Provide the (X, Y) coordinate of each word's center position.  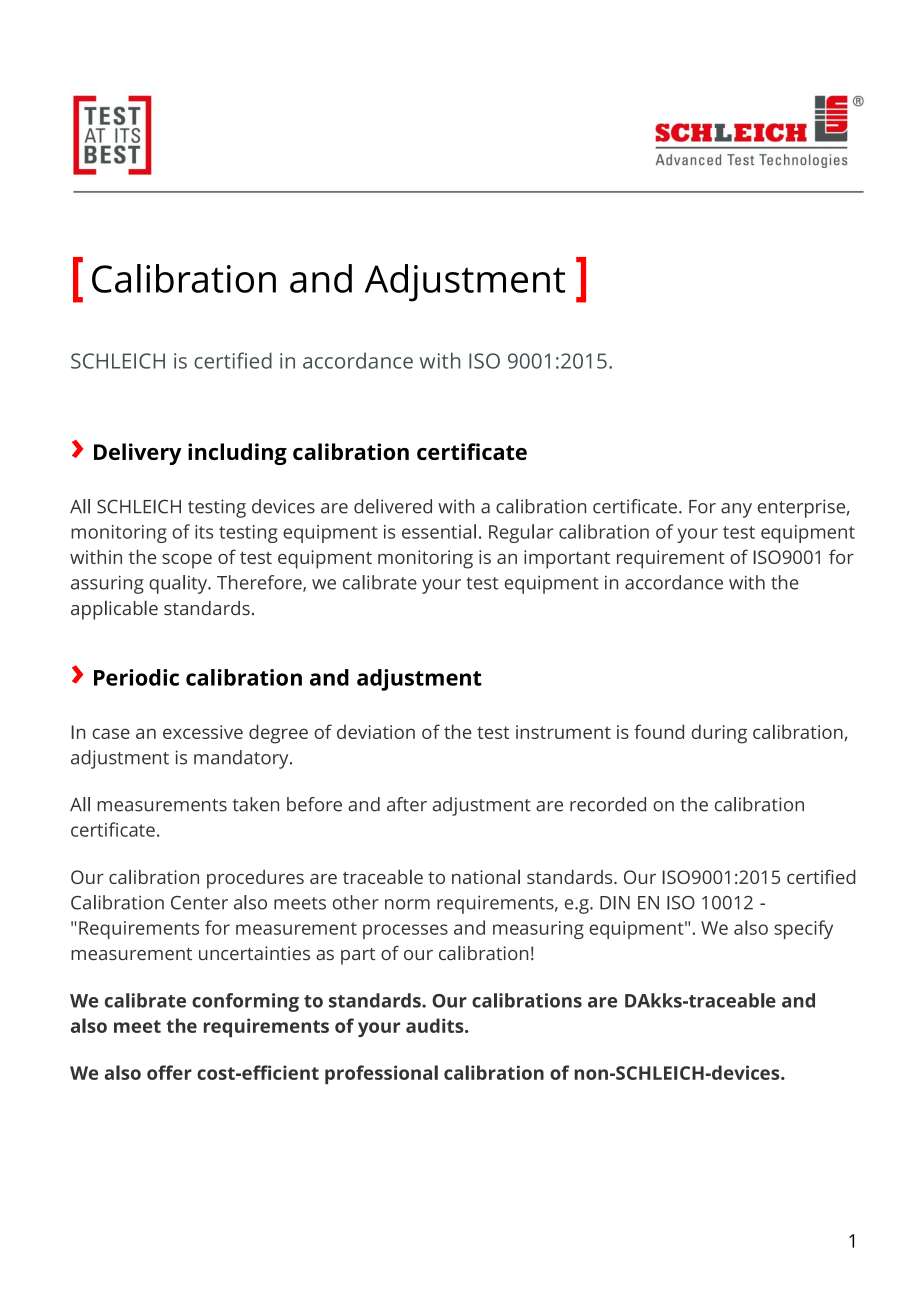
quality (179, 584)
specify (803, 929)
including (237, 454)
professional (381, 1074)
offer (169, 1072)
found (659, 731)
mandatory (242, 759)
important (567, 559)
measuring (538, 930)
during (719, 734)
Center (199, 903)
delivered (393, 506)
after (407, 804)
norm (407, 904)
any (736, 510)
